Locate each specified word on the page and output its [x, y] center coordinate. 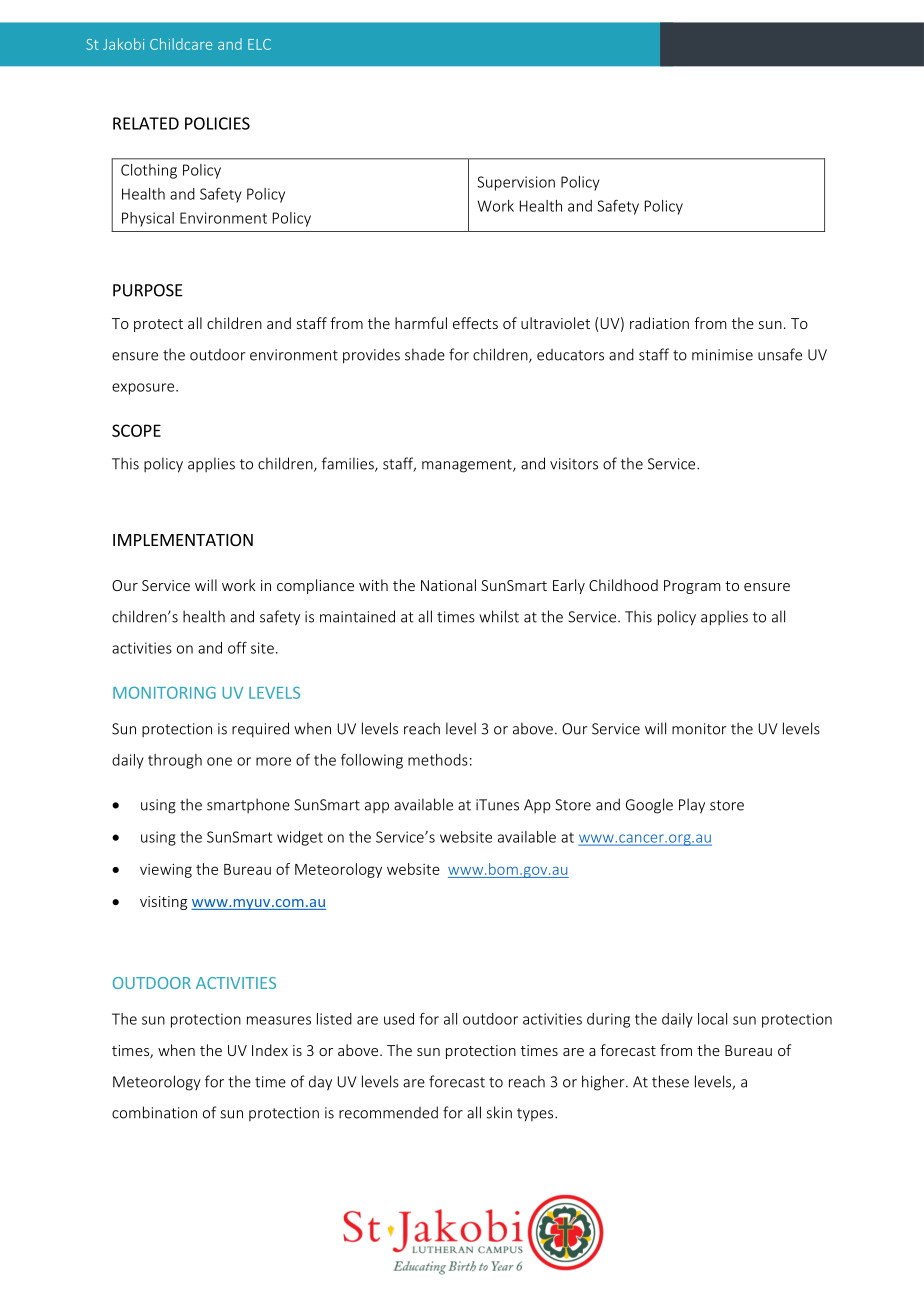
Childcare [181, 44]
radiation [659, 323]
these [670, 1081]
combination [154, 1112]
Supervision [516, 183]
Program [692, 587]
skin [499, 1112]
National [448, 585]
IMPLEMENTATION [183, 540]
